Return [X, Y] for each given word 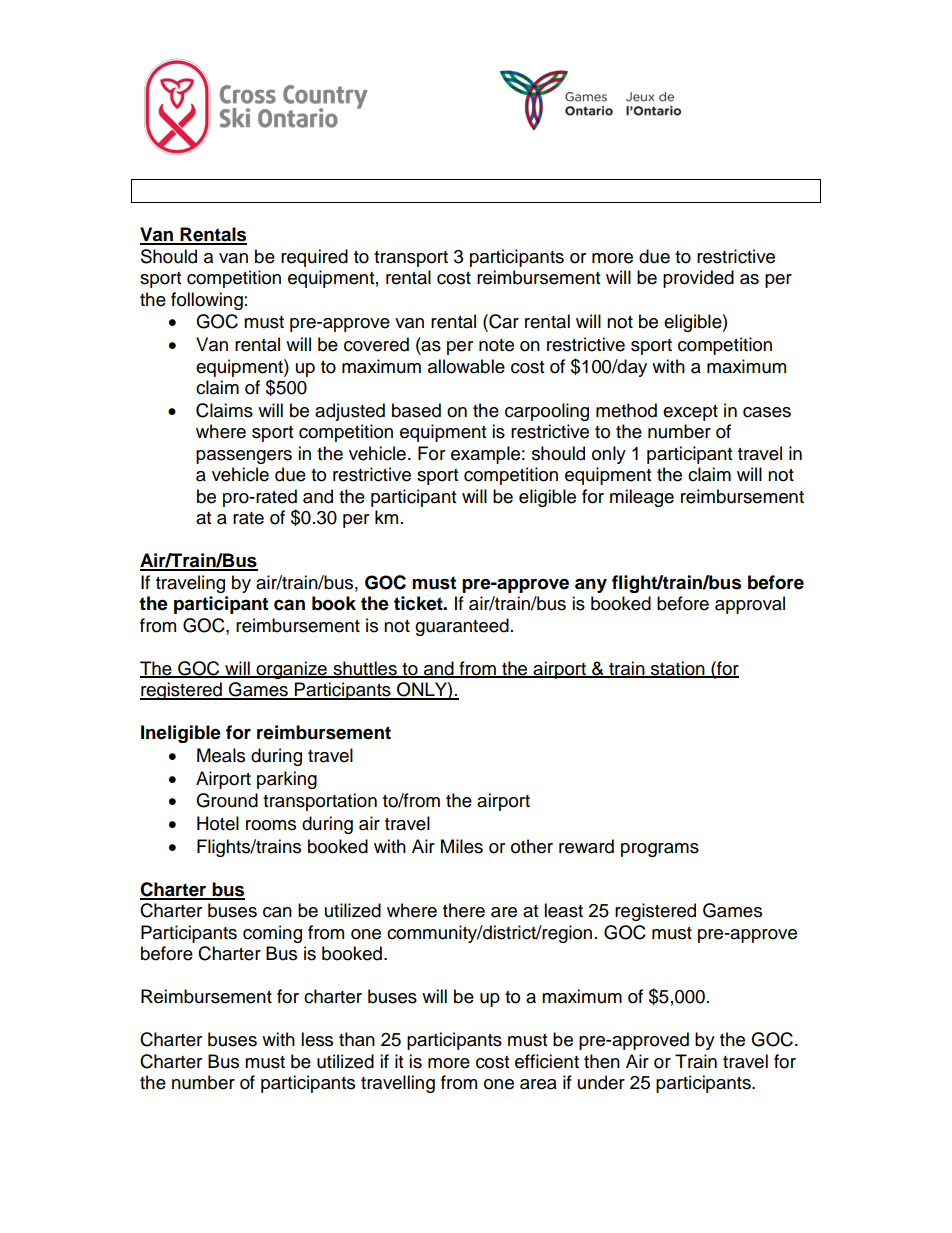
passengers [244, 457]
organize [291, 670]
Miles [462, 846]
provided [698, 279]
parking [287, 780]
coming [272, 934]
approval [750, 605]
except [690, 413]
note [496, 345]
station [678, 669]
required [314, 258]
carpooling [547, 412]
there [464, 910]
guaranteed [462, 627]
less [317, 1039]
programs [660, 850]
